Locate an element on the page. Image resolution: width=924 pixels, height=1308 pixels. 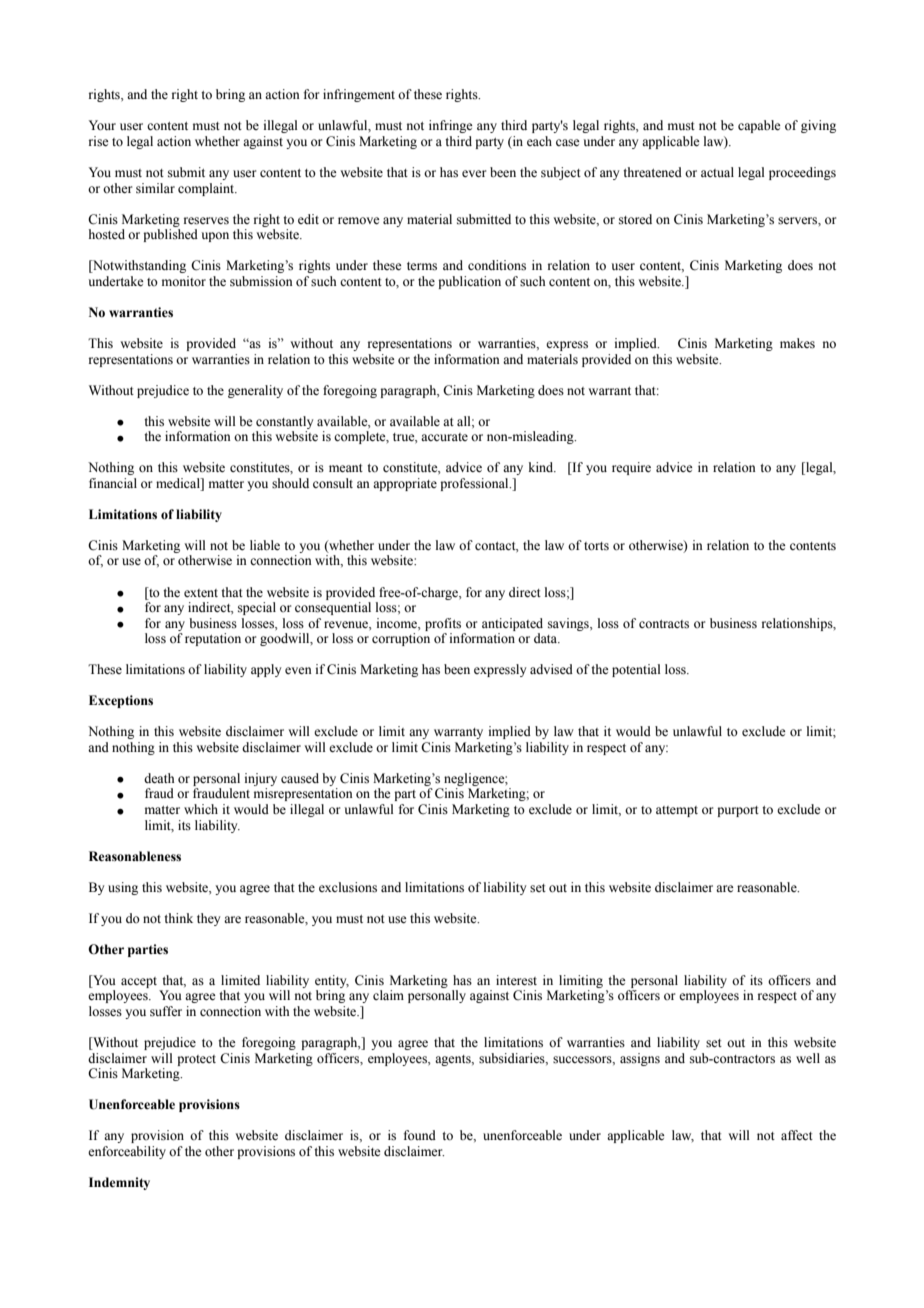
complaint is located at coordinates (207, 189).
